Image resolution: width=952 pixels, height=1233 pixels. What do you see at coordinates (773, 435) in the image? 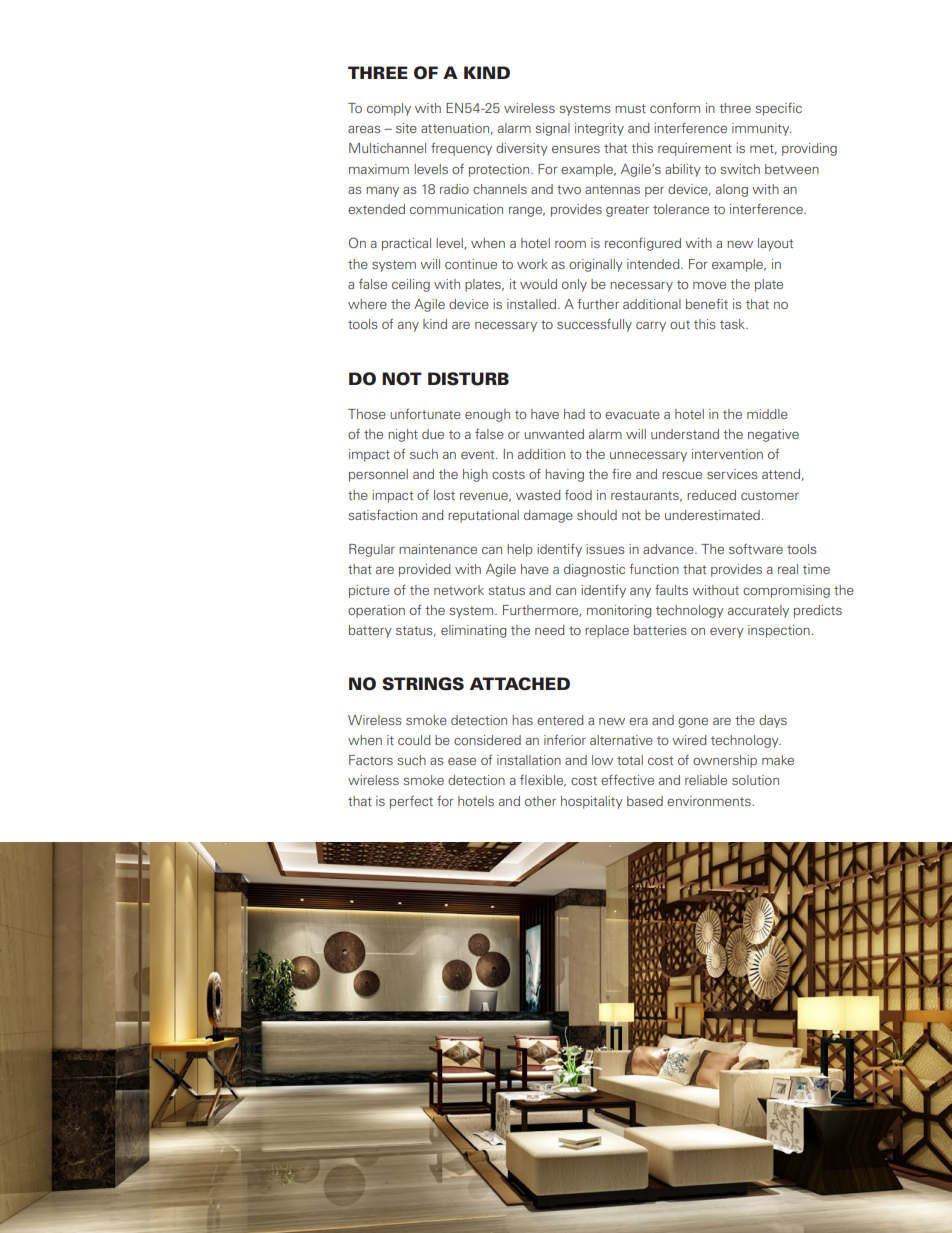
I see `negative` at bounding box center [773, 435].
